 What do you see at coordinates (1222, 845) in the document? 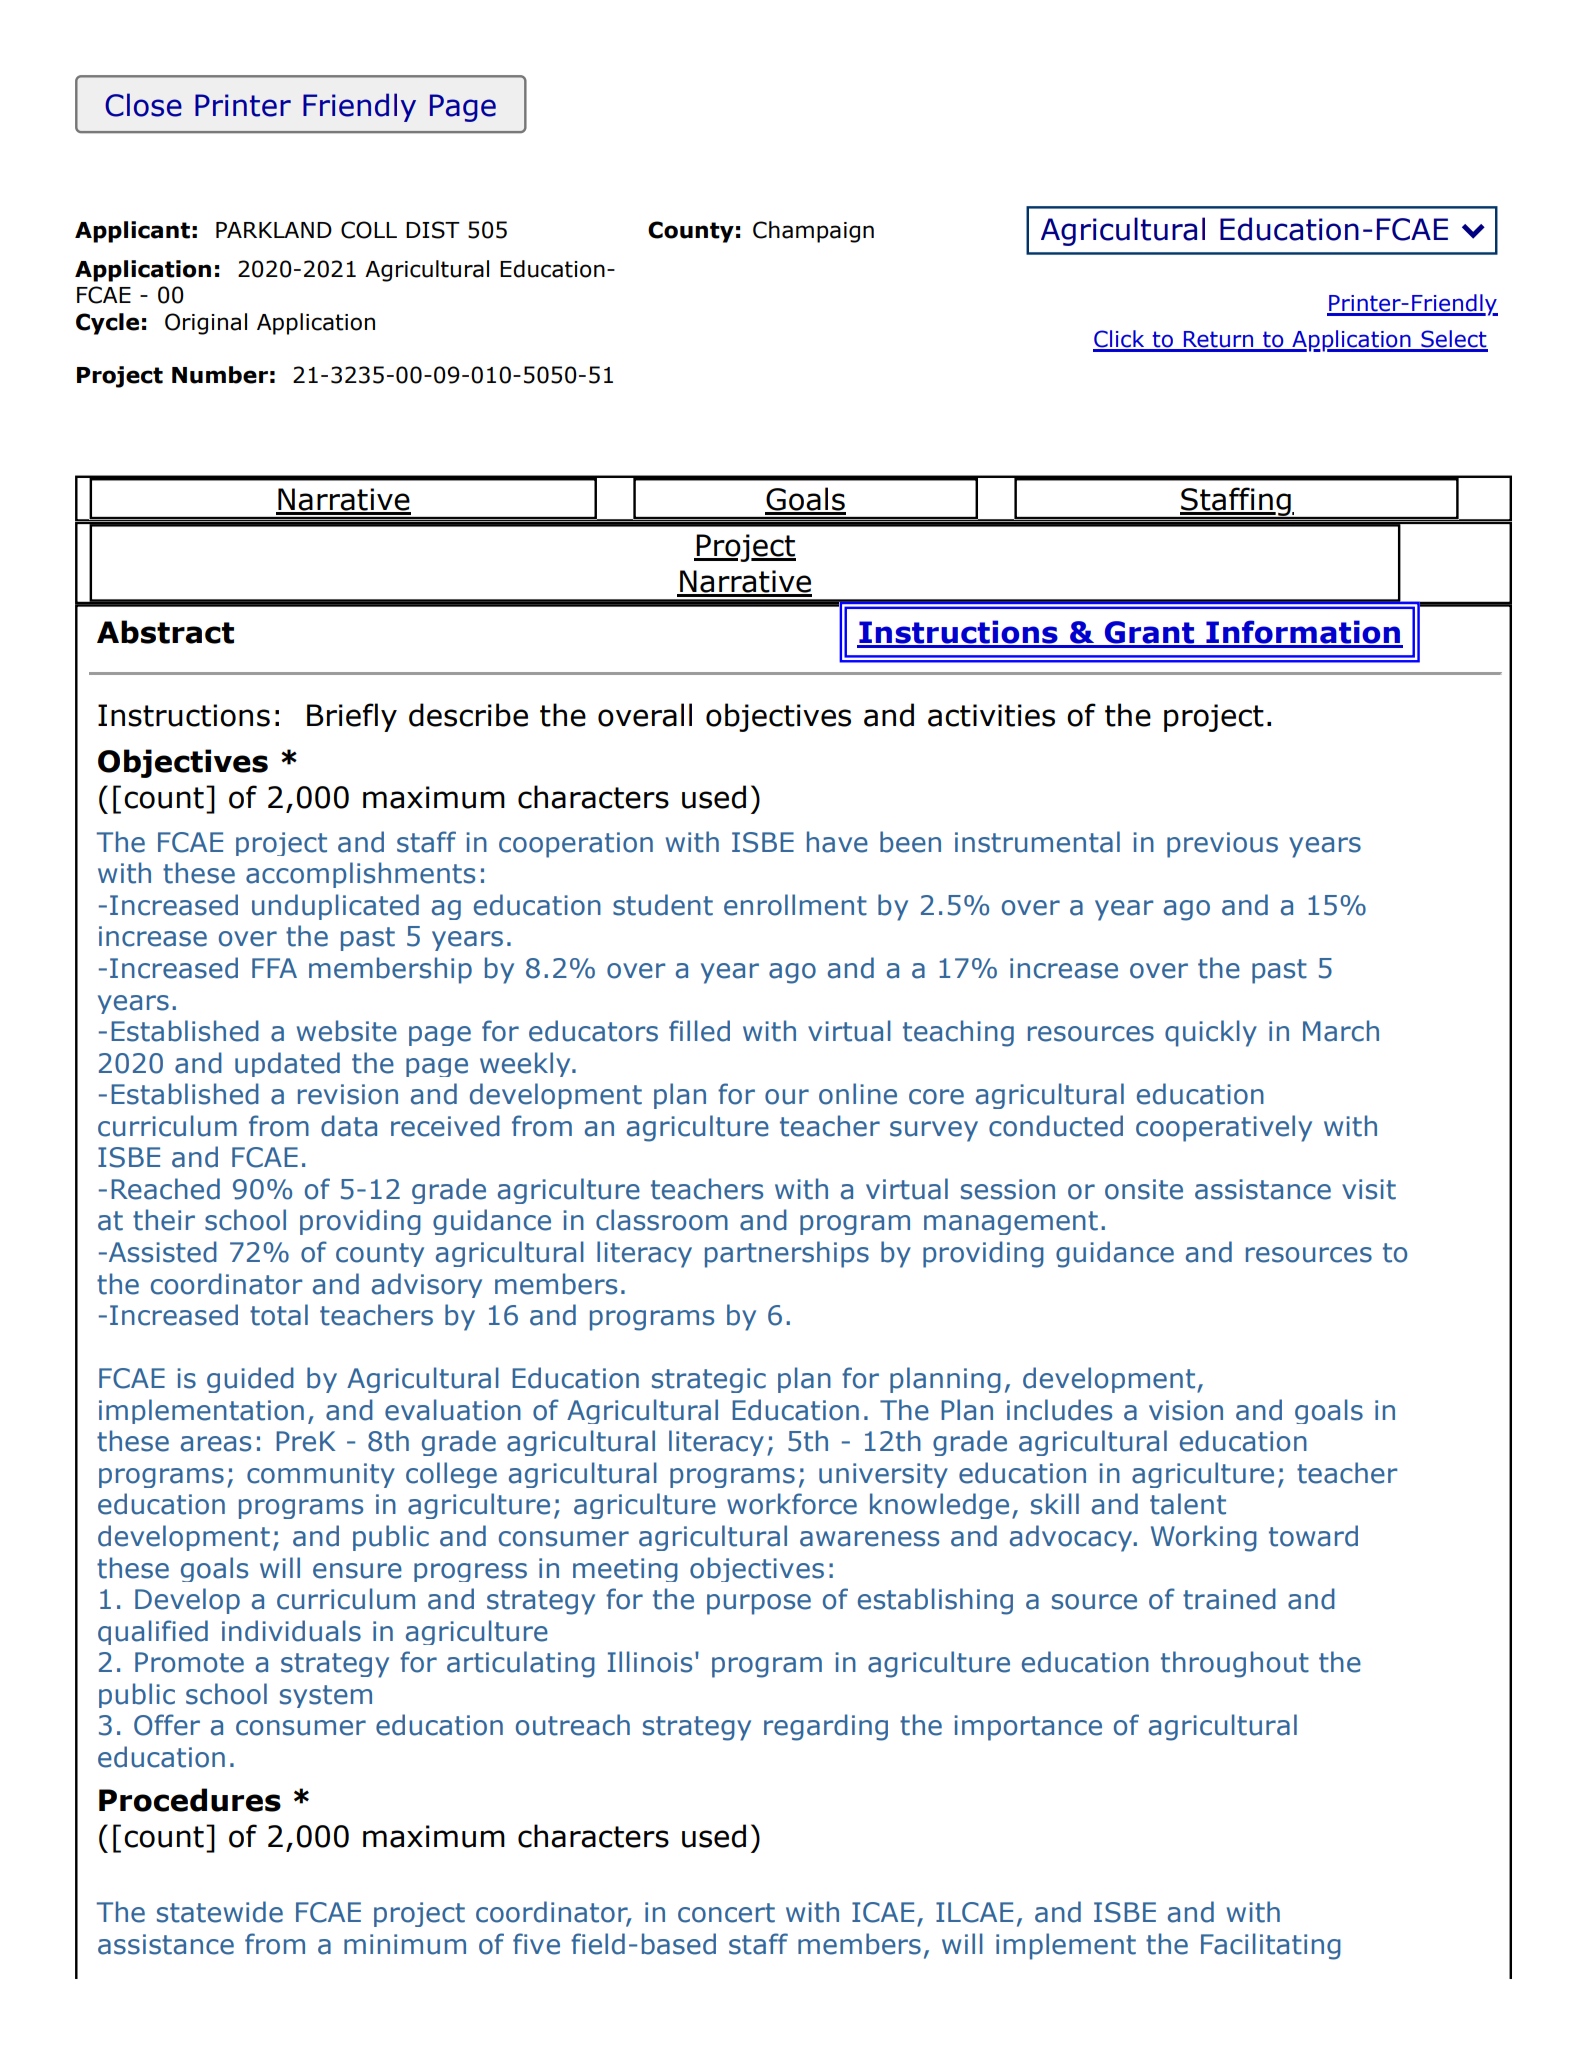
I see `previous` at bounding box center [1222, 845].
